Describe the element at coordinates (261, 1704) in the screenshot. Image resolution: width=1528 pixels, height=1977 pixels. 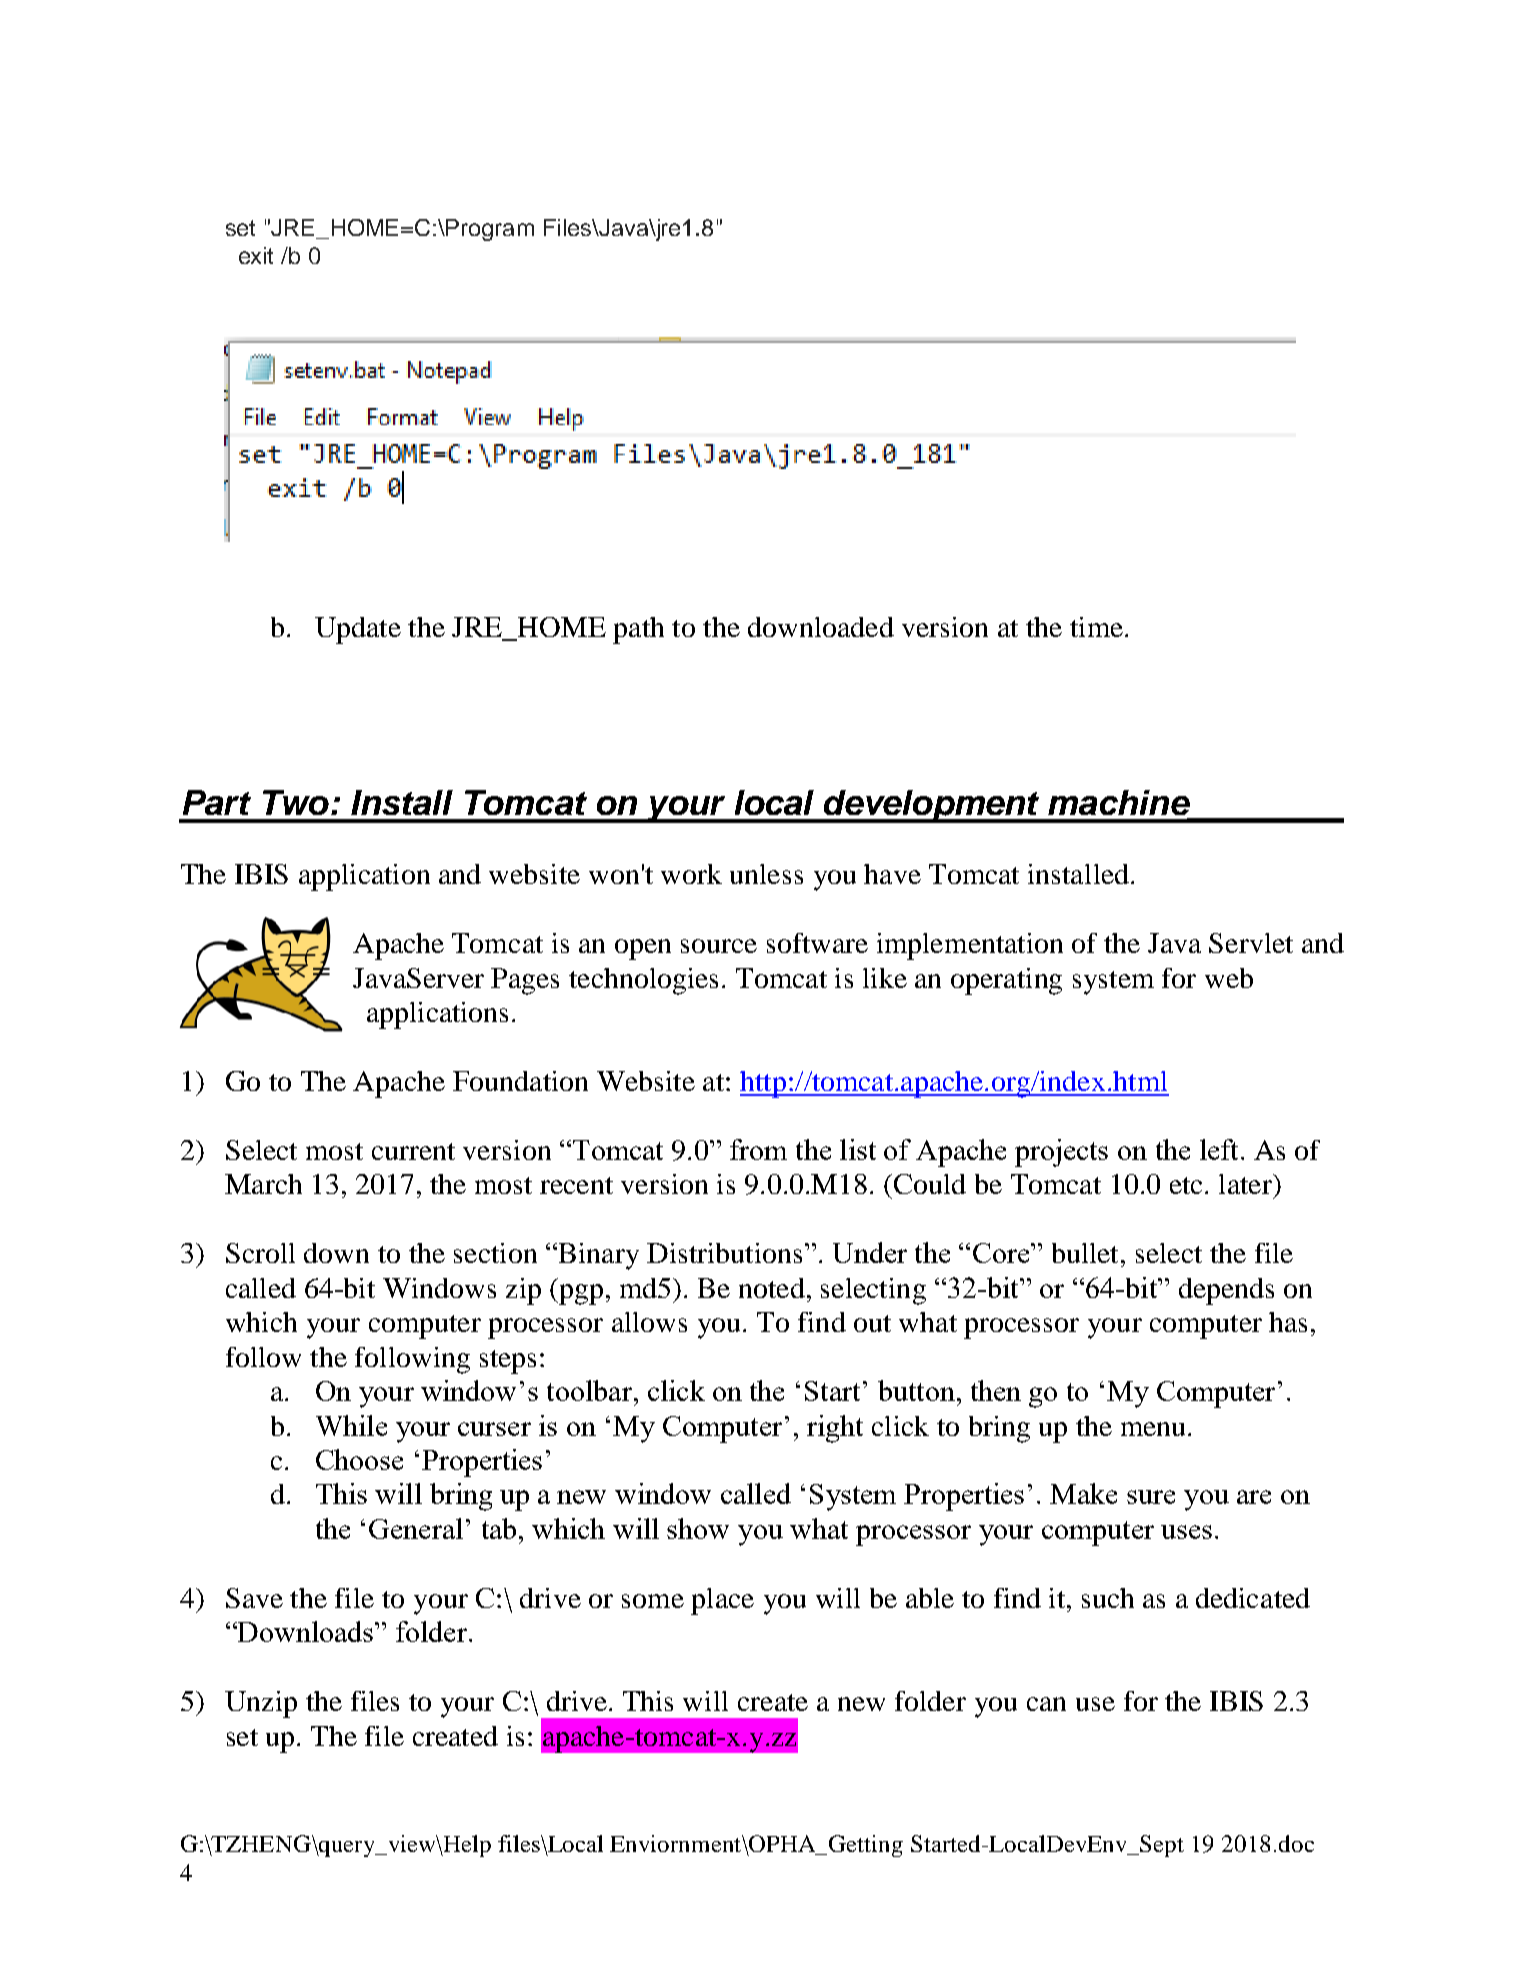
I see `Unzip` at that location.
